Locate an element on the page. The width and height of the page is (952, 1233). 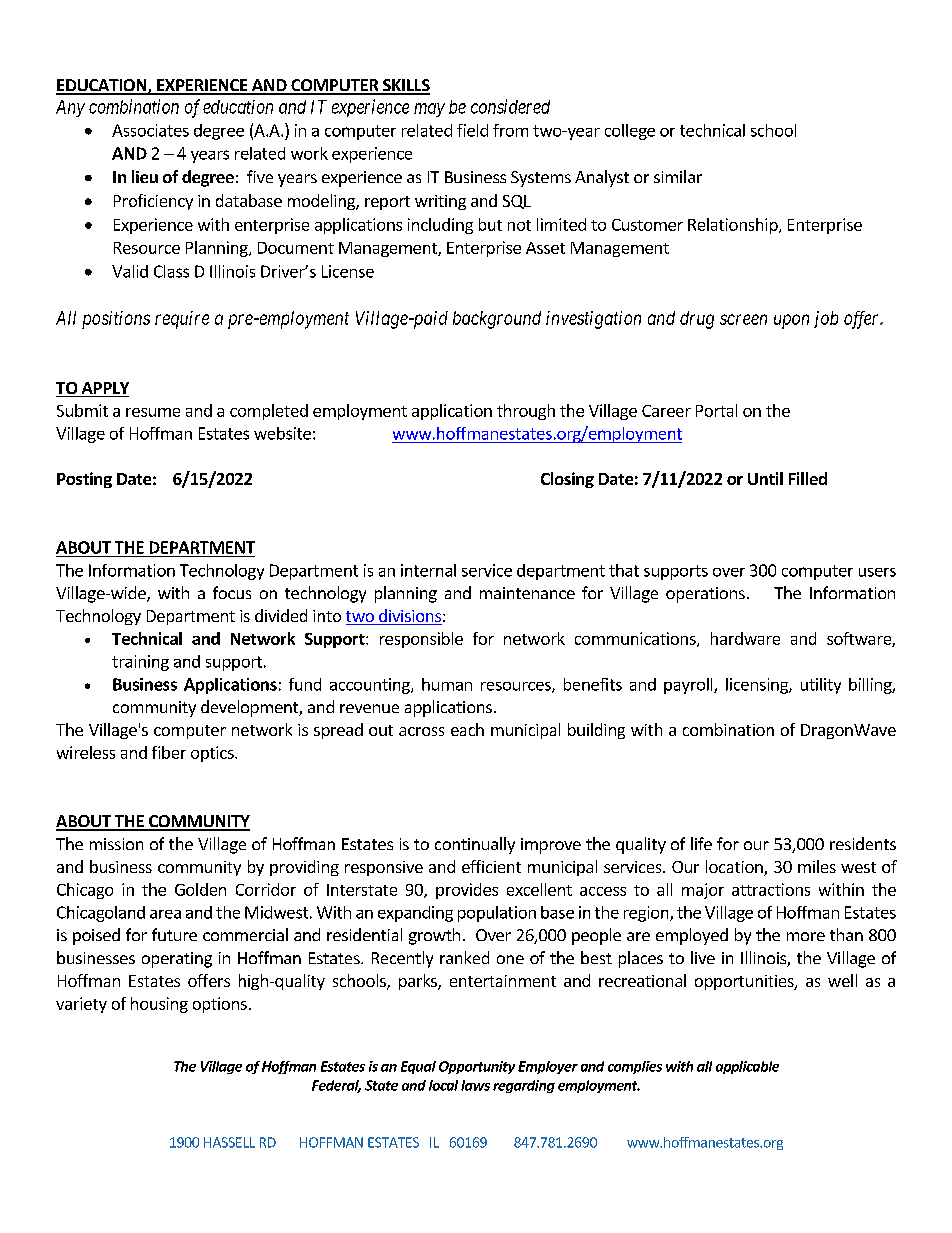
Opportunity is located at coordinates (477, 1067).
